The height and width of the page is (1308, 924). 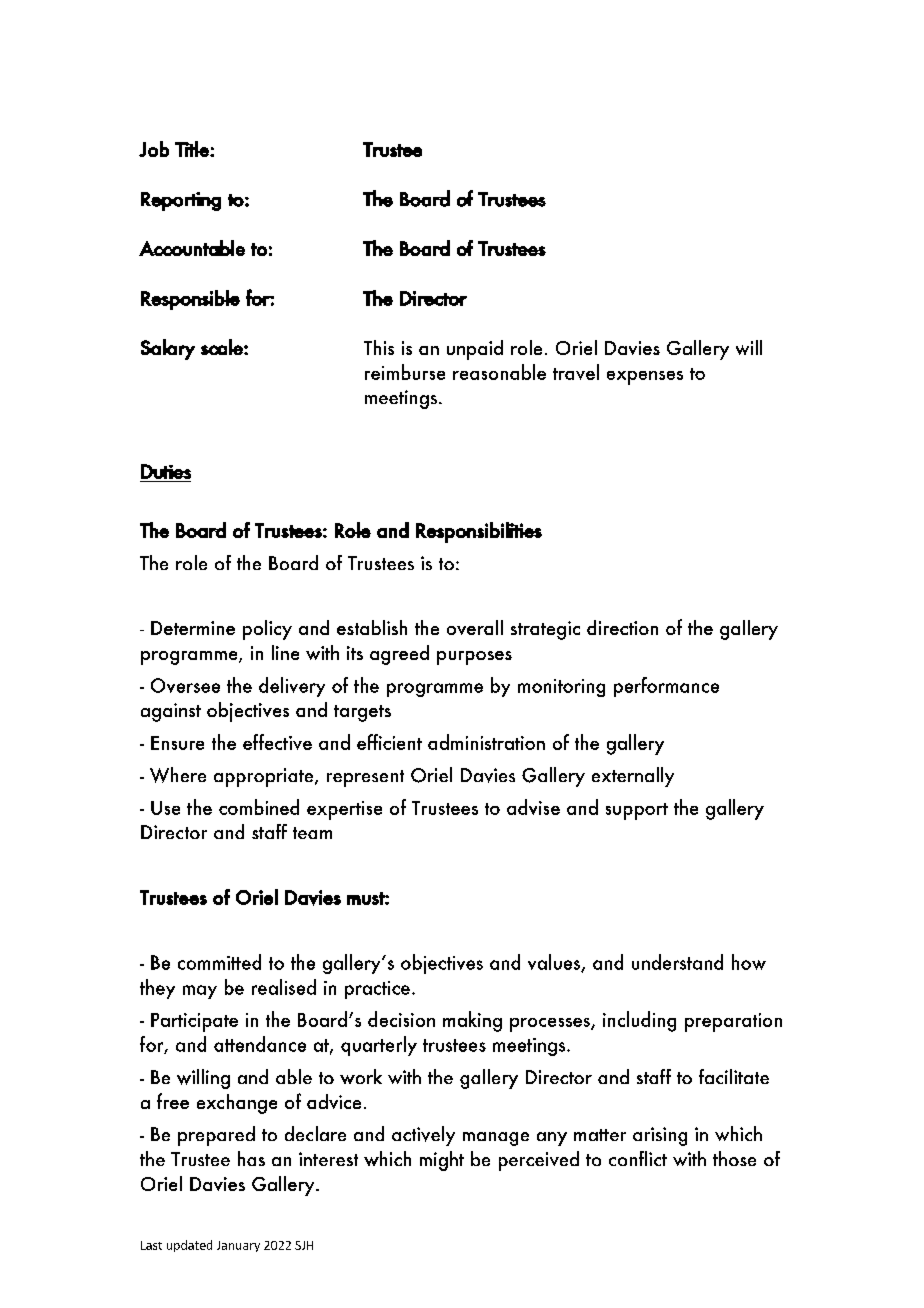 What do you see at coordinates (622, 627) in the page?
I see `direction` at bounding box center [622, 627].
